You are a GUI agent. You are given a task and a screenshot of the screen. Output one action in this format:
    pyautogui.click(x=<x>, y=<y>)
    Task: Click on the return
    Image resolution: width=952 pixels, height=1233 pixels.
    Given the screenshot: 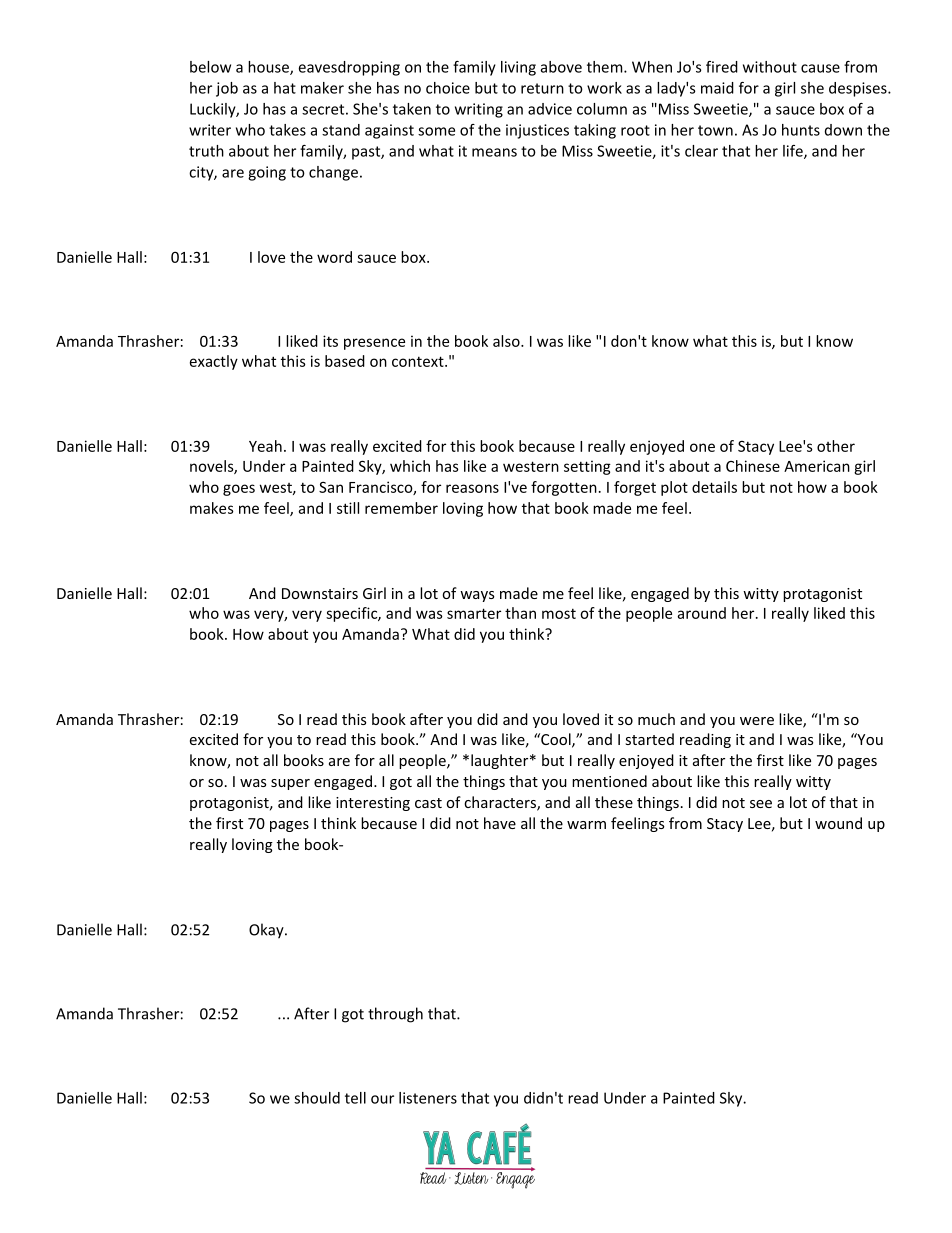 What is the action you would take?
    pyautogui.click(x=542, y=88)
